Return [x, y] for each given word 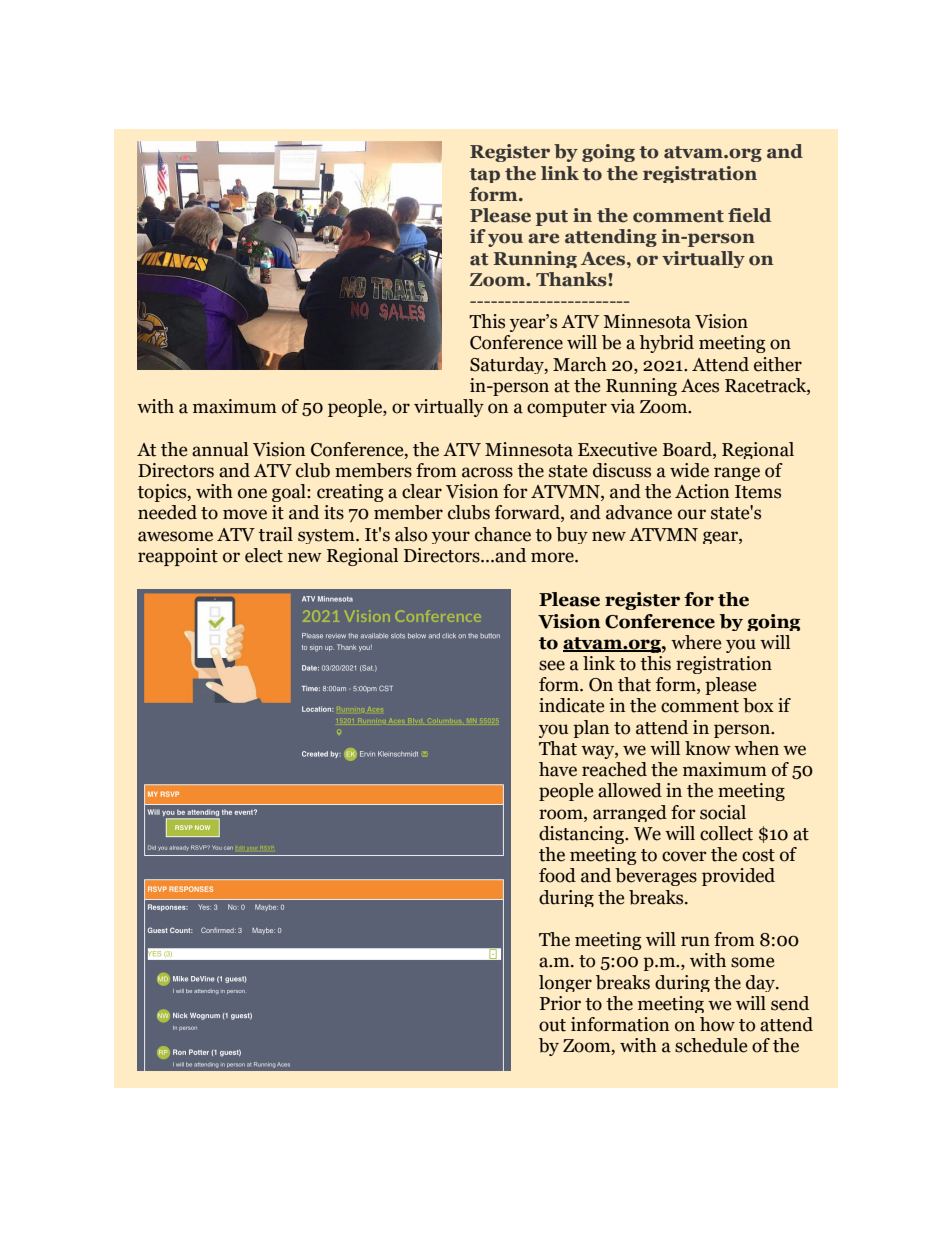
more [553, 557]
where [696, 642]
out [552, 1025]
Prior [560, 1003]
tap [484, 175]
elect [264, 555]
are [543, 238]
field [749, 215]
